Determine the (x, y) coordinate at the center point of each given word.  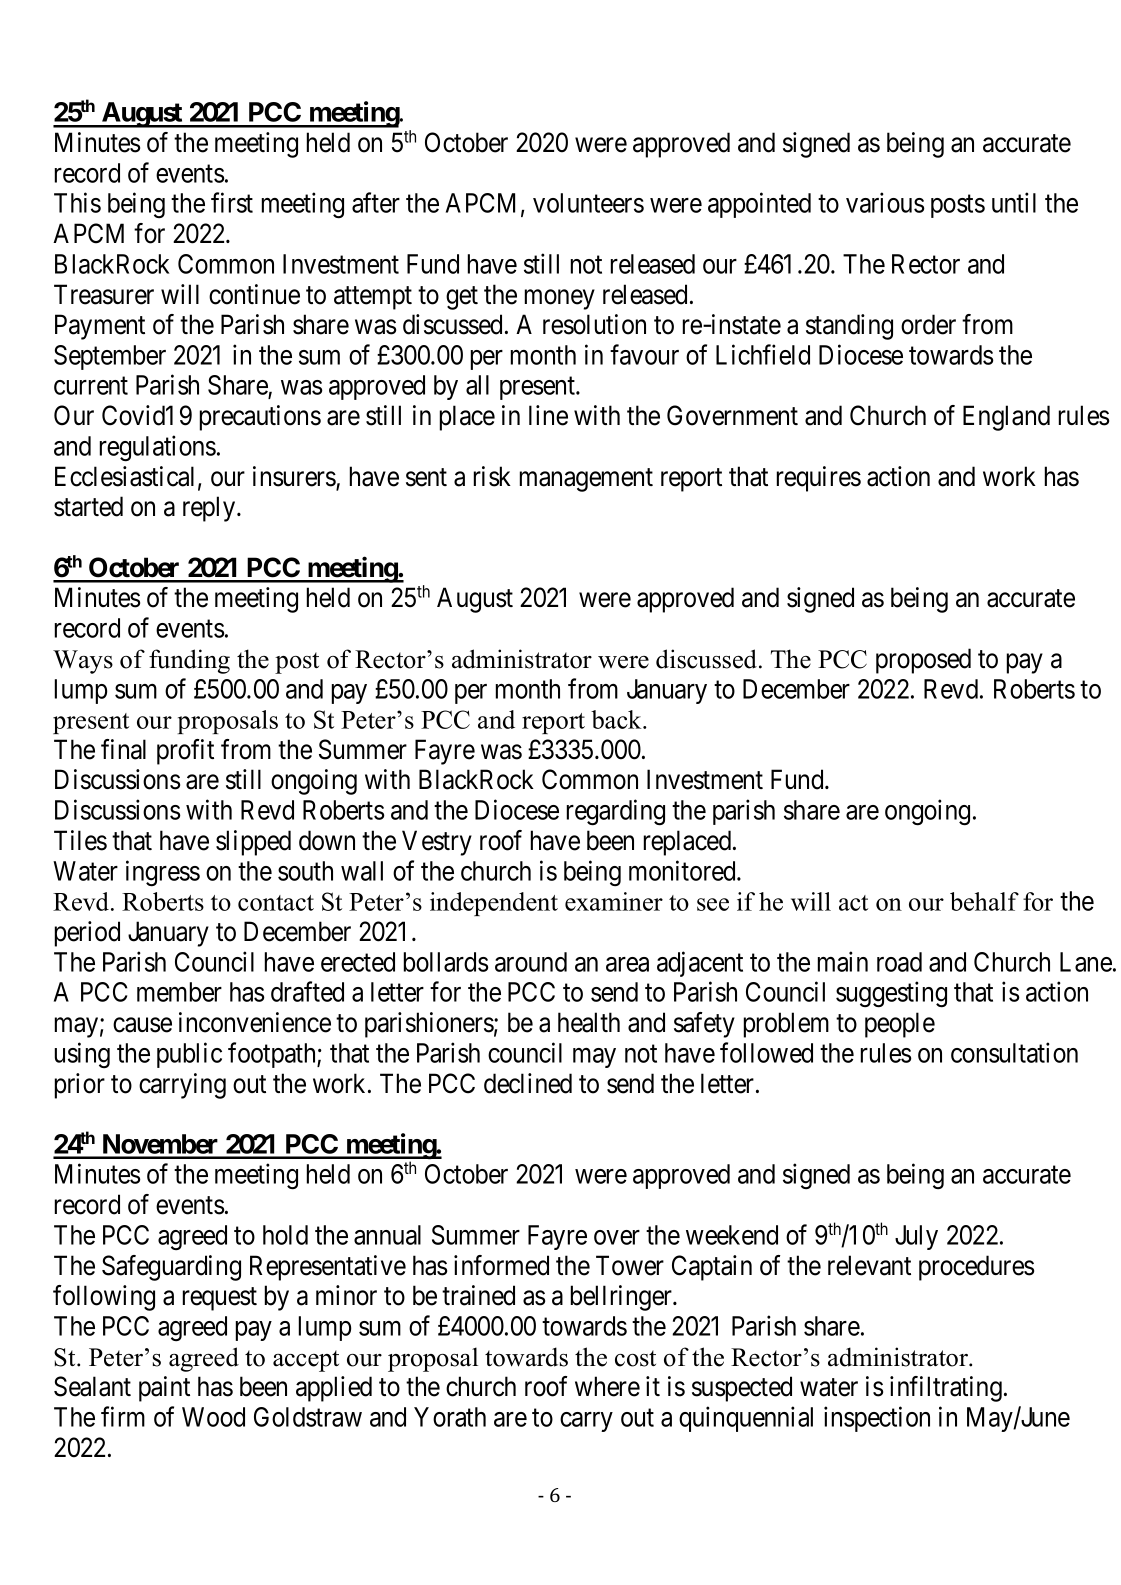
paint (164, 1389)
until (1014, 202)
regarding (616, 812)
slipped (253, 843)
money (560, 299)
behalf (984, 901)
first (232, 202)
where (607, 1386)
